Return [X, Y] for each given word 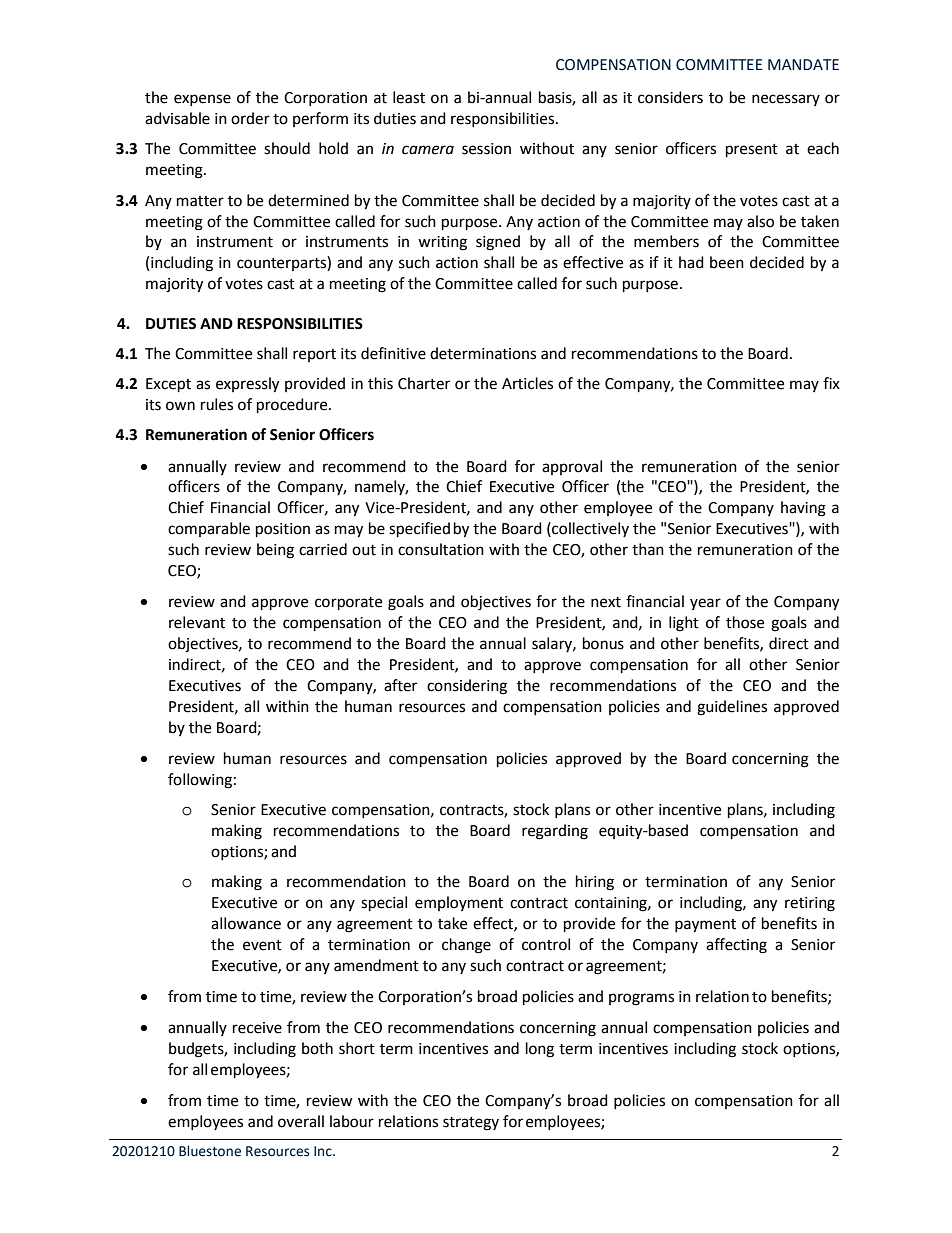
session [486, 149]
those [745, 622]
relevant [197, 622]
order [250, 118]
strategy [471, 1124]
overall [301, 1121]
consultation [441, 549]
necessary [786, 100]
